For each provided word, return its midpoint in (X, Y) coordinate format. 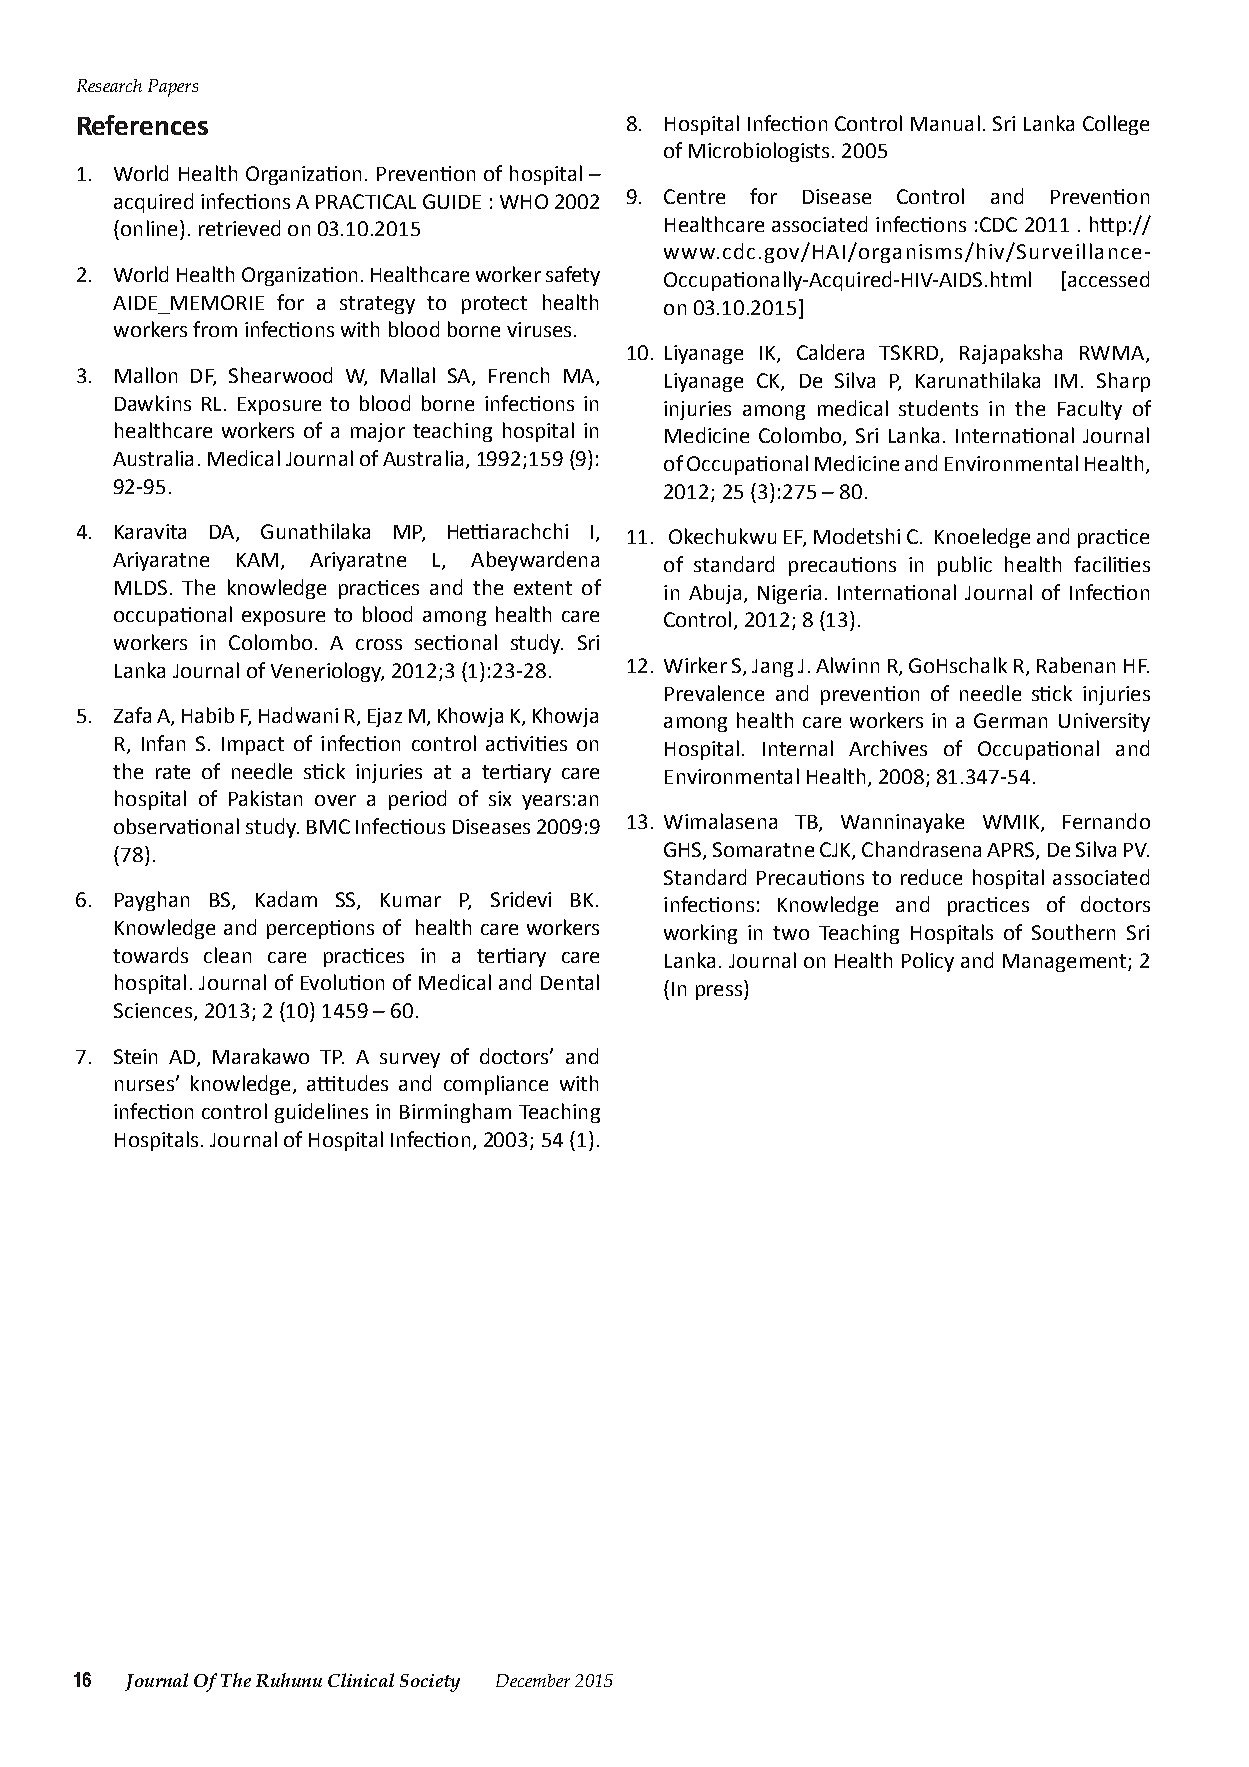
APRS (1012, 851)
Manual (945, 123)
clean (227, 955)
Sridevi (521, 899)
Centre (694, 196)
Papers (173, 88)
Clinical (361, 1680)
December (533, 1680)
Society (430, 1683)
